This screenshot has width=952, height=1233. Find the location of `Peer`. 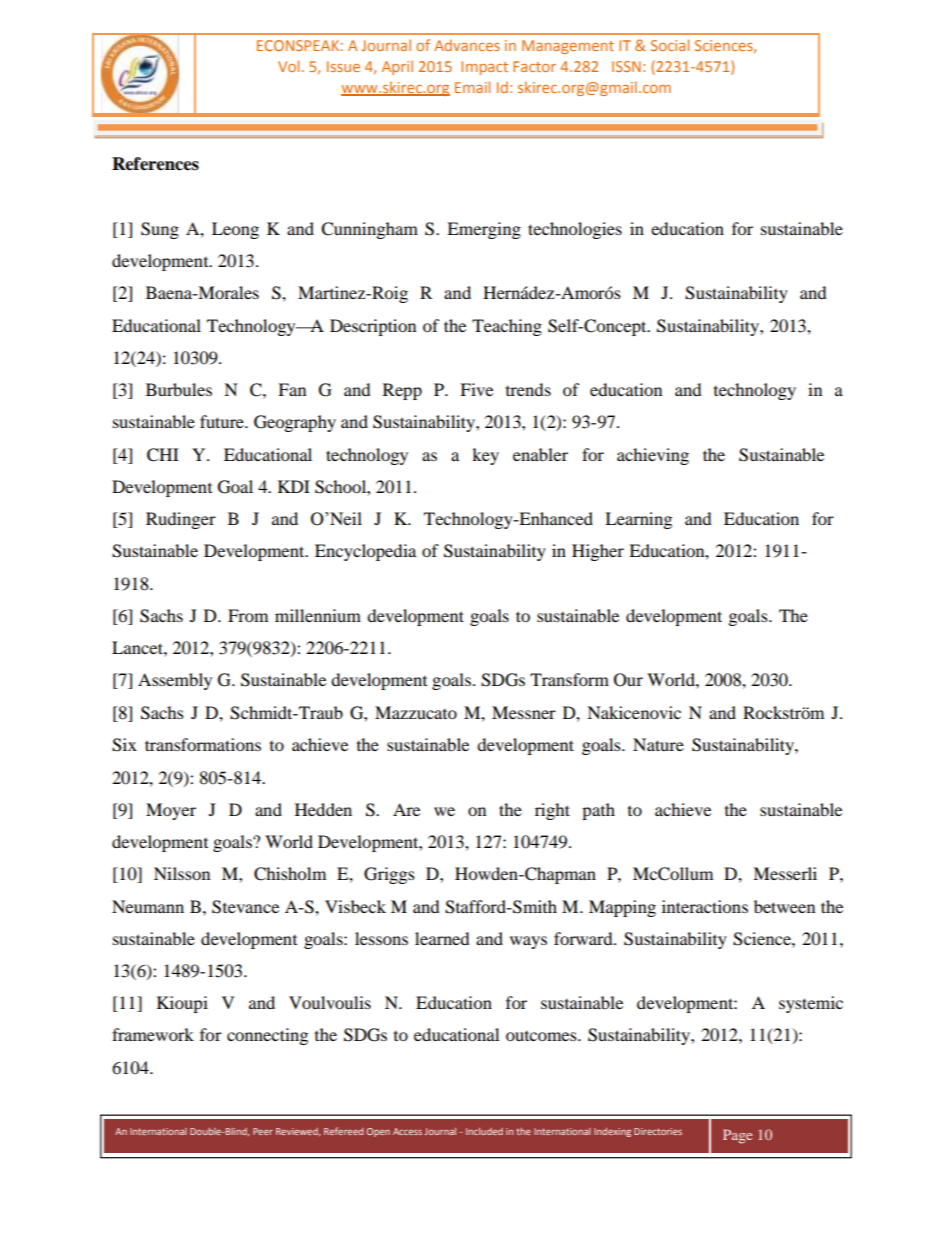

Peer is located at coordinates (263, 1131).
